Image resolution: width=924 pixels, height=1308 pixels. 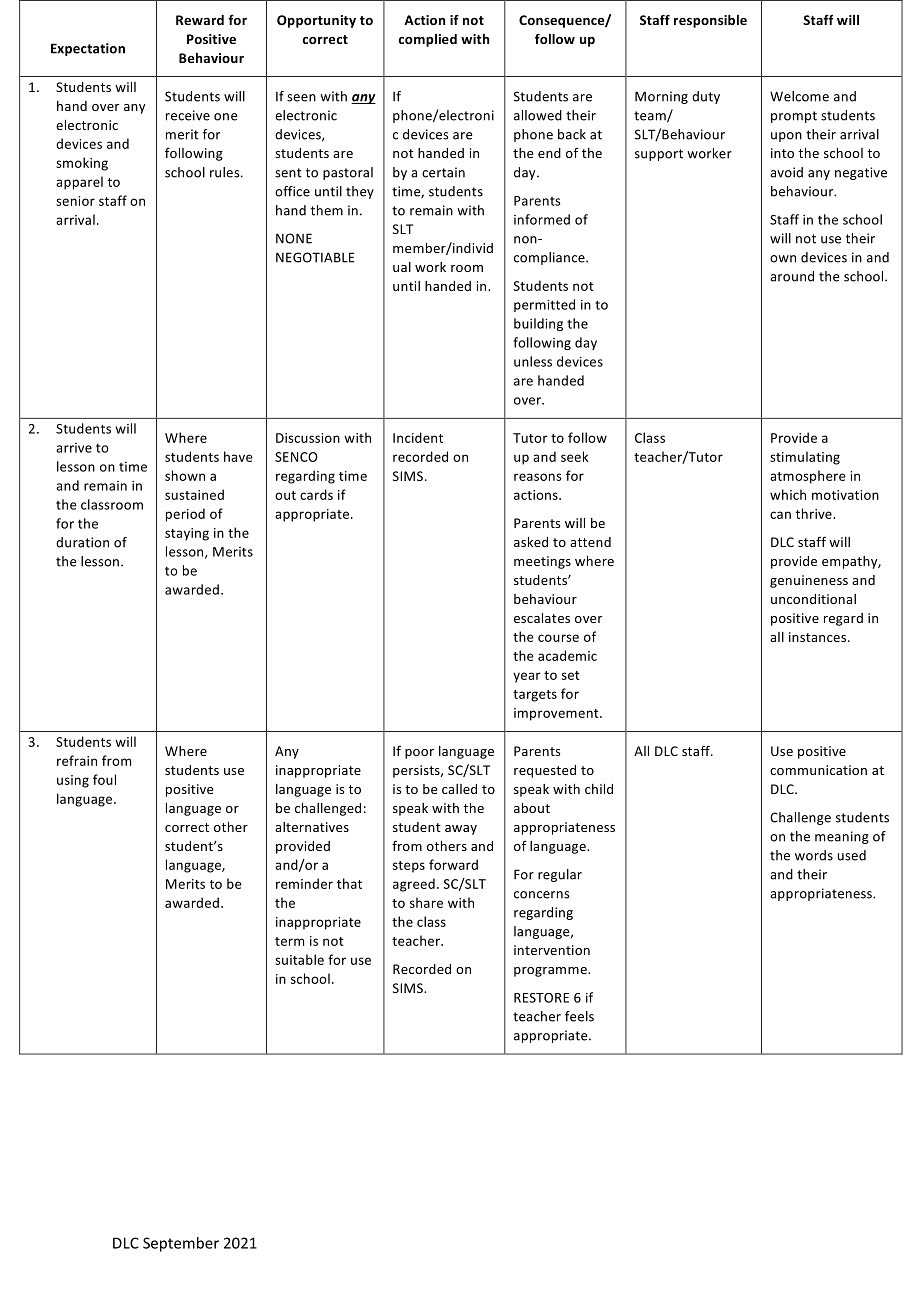 What do you see at coordinates (187, 534) in the document?
I see `staying` at bounding box center [187, 534].
